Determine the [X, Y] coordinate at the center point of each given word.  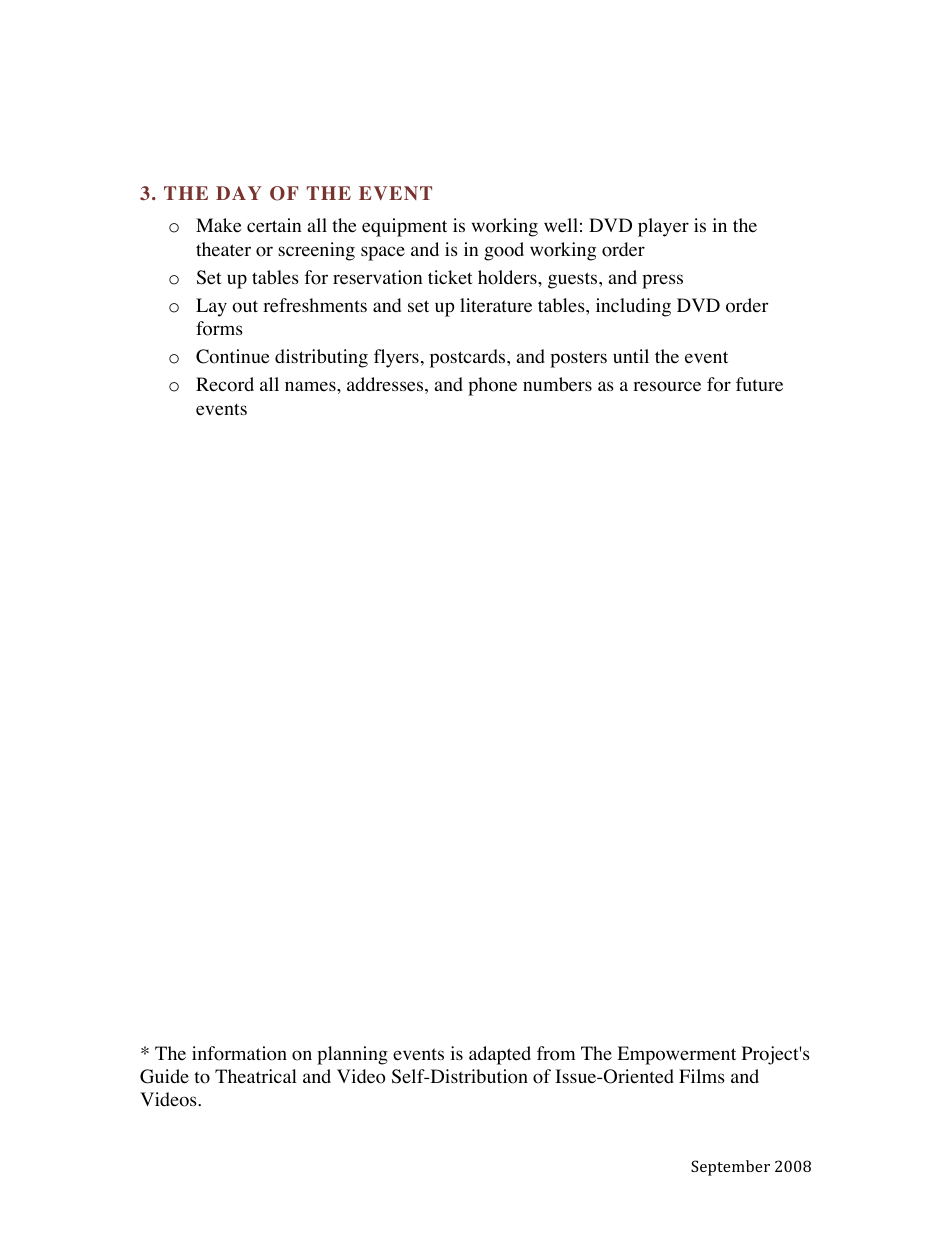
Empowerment [676, 1055]
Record [225, 384]
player [663, 227]
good [504, 251]
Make [218, 225]
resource [667, 386]
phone [492, 386]
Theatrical [256, 1076]
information [239, 1053]
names [311, 386]
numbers [557, 384]
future [759, 384]
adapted [500, 1055]
